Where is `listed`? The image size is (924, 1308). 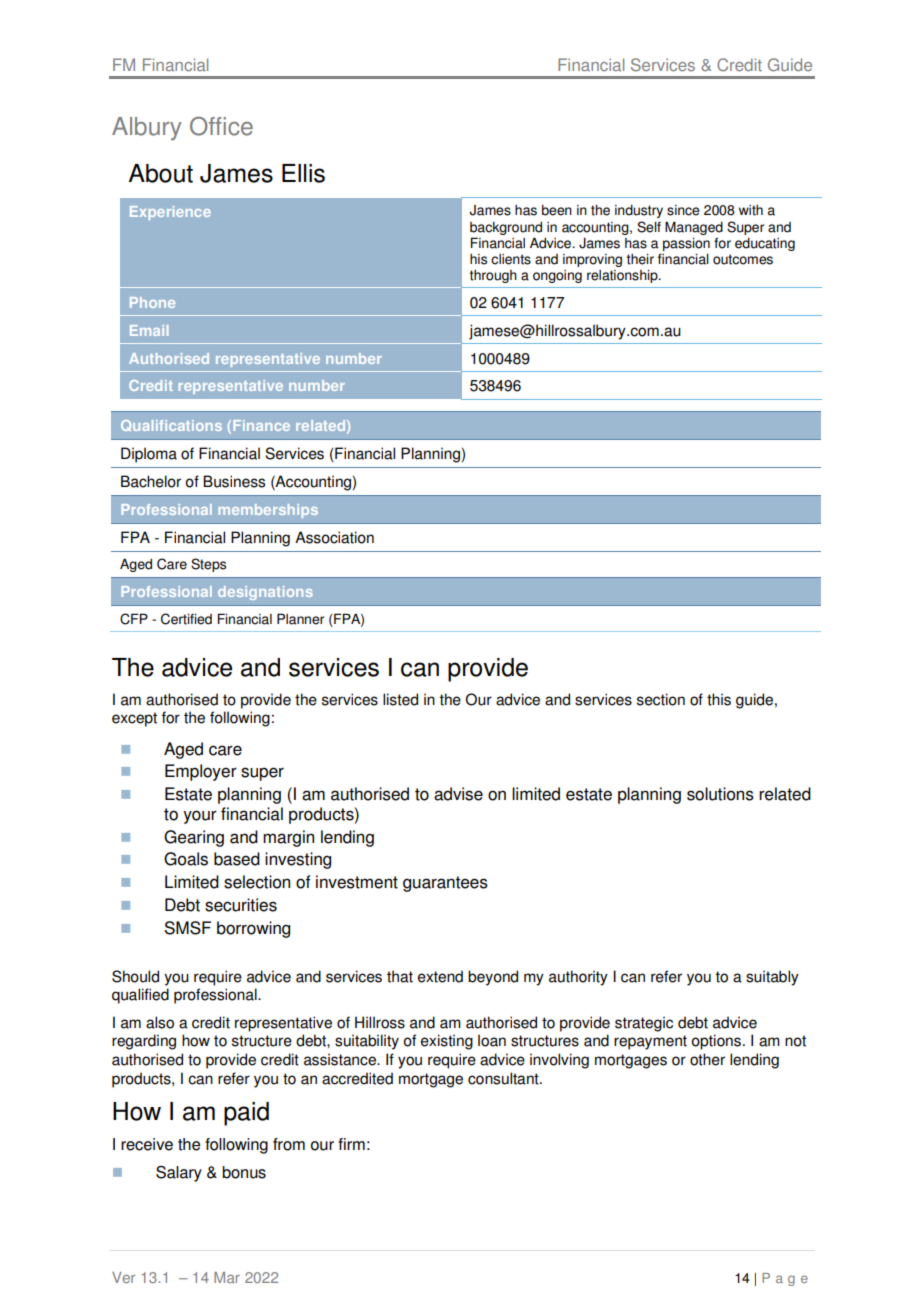 listed is located at coordinates (400, 699).
